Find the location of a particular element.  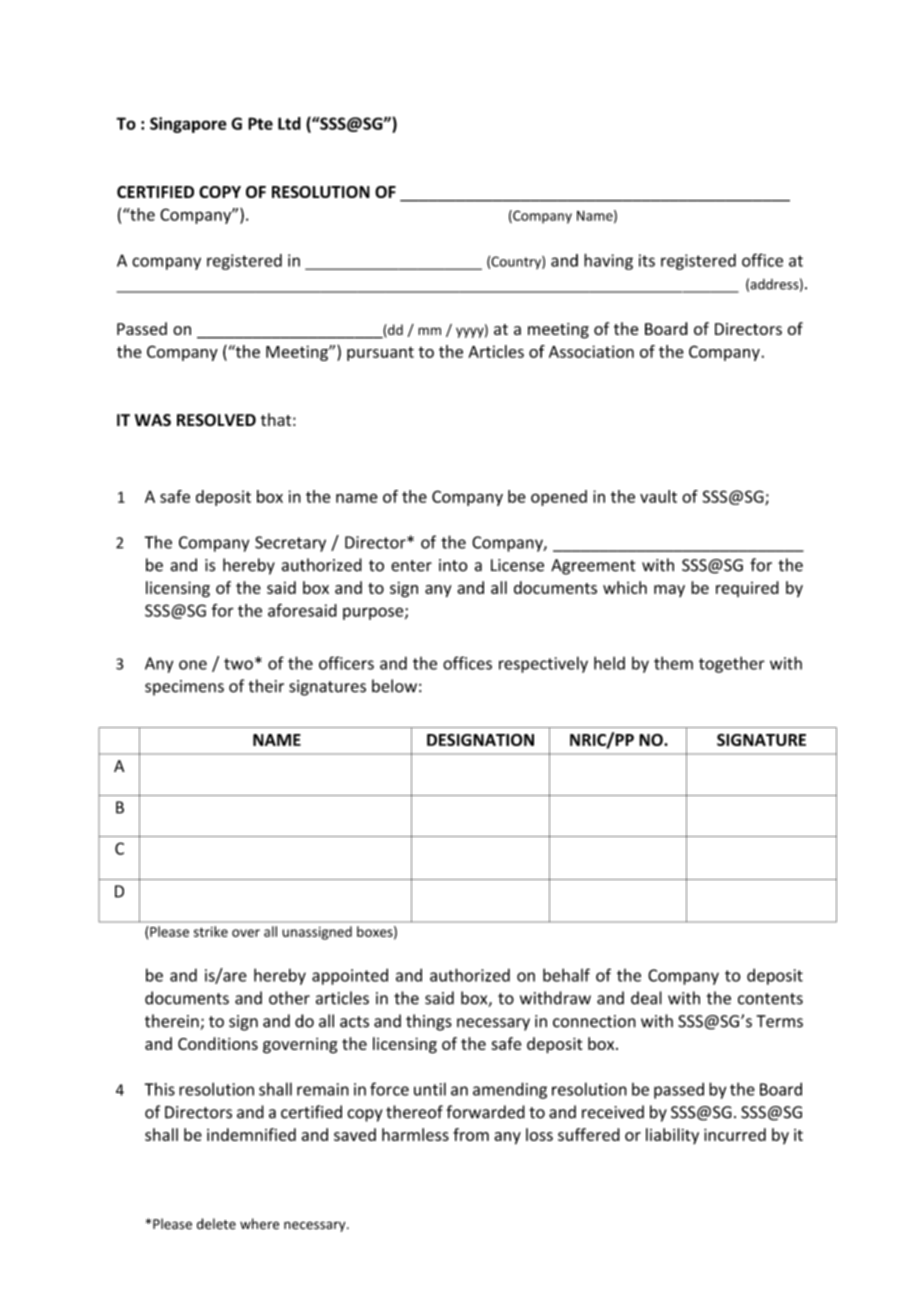

its is located at coordinates (647, 260).
